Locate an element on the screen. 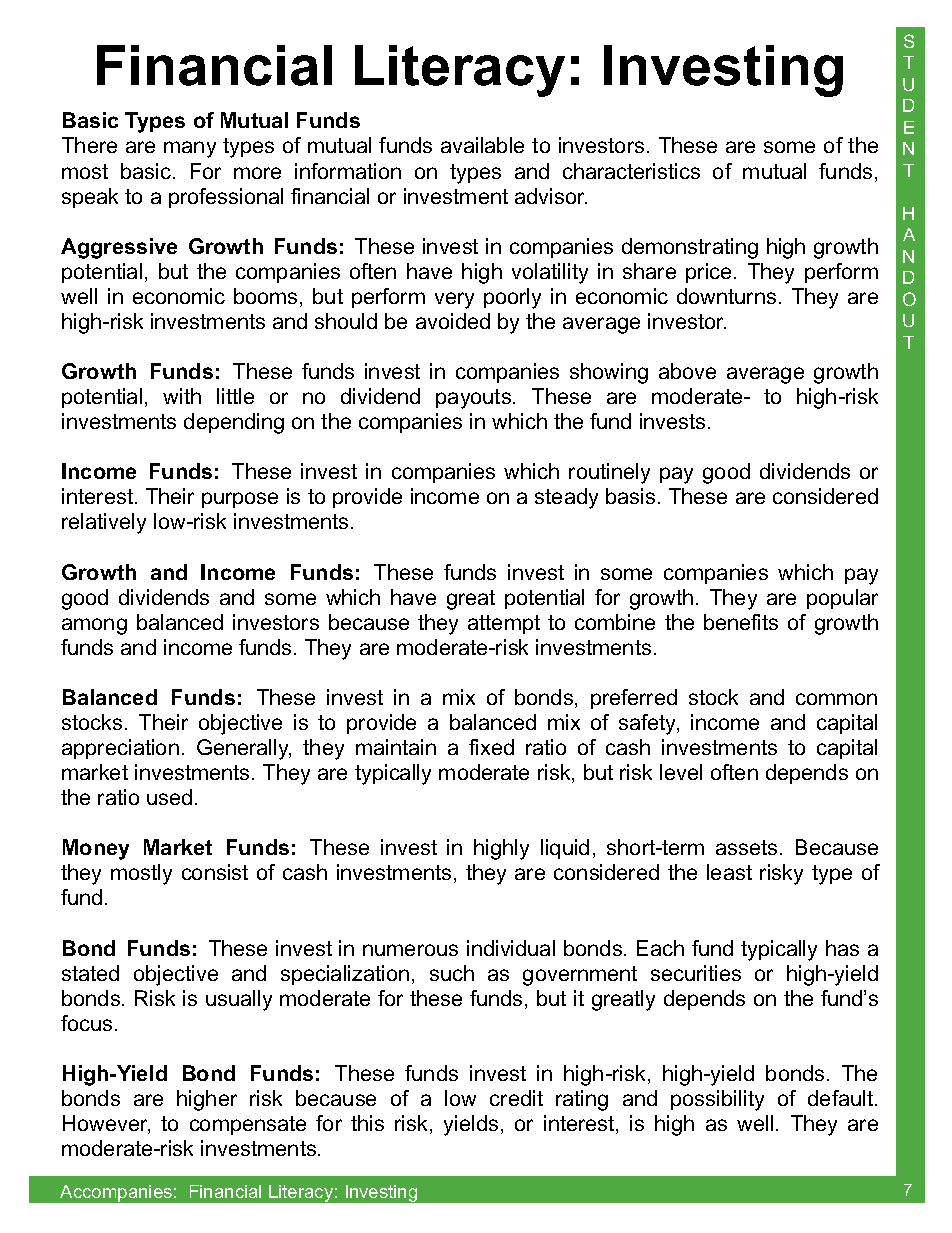 This screenshot has width=952, height=1233. many is located at coordinates (190, 149).
